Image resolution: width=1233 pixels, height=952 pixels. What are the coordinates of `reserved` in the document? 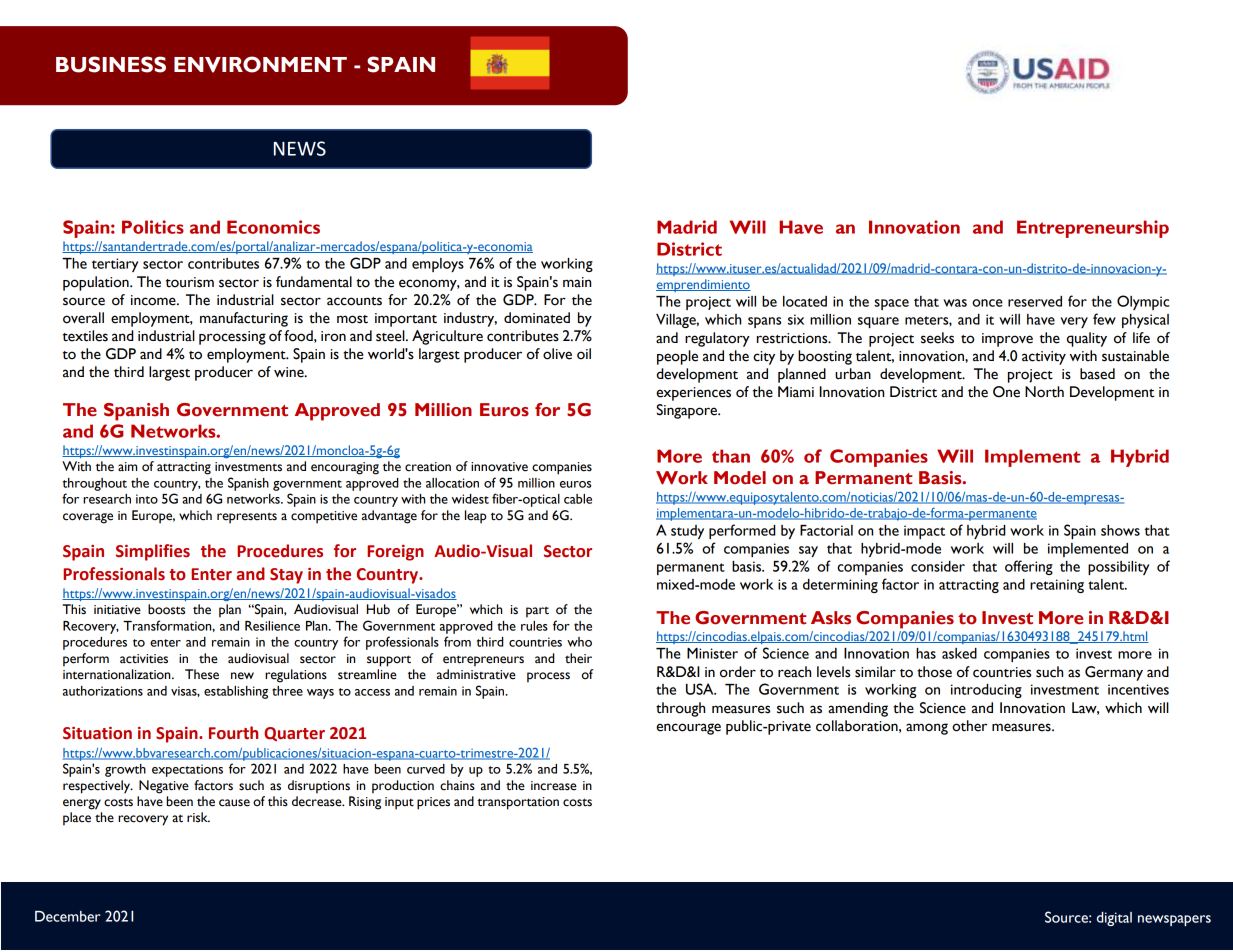 It's located at (1035, 301).
